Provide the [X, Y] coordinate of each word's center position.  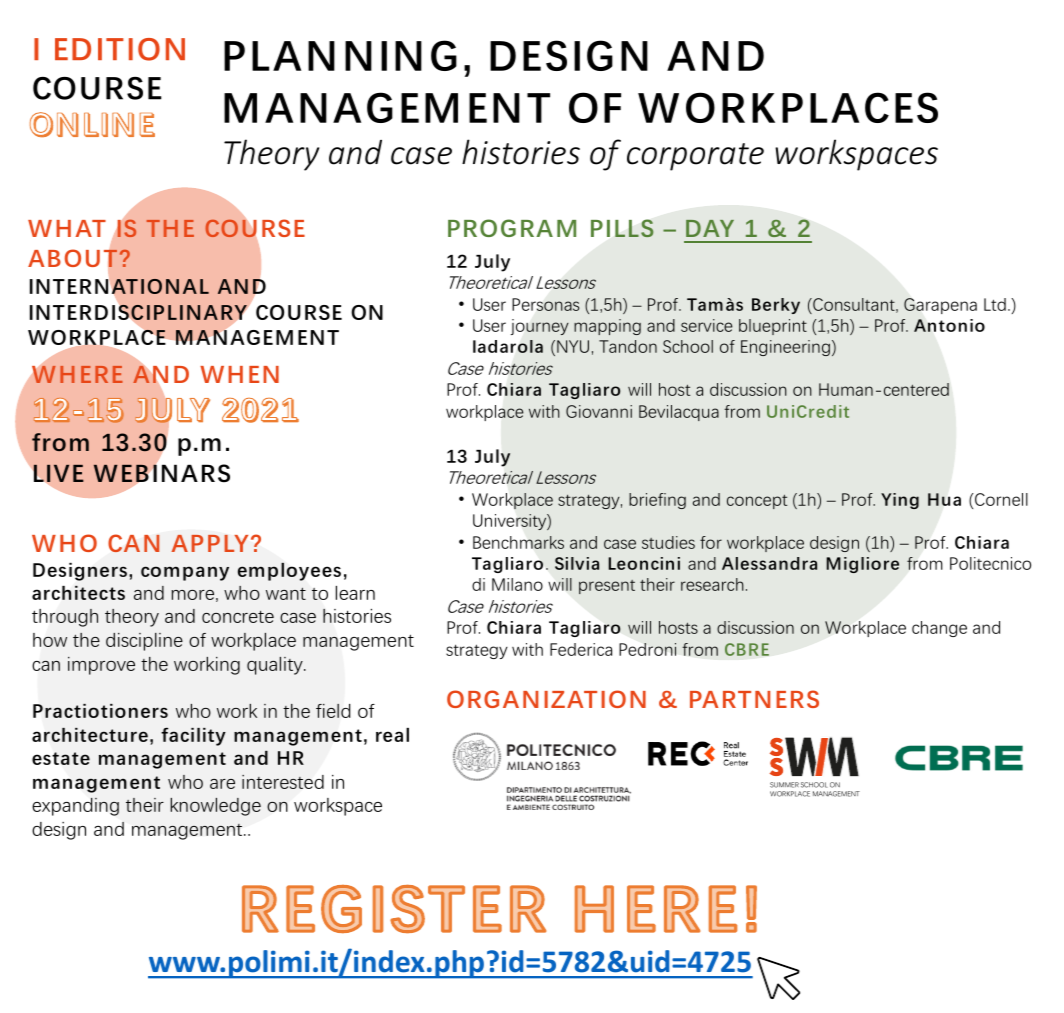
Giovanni [599, 411]
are [222, 784]
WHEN [239, 374]
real [392, 735]
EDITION [120, 49]
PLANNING [340, 55]
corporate [695, 157]
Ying [900, 501]
